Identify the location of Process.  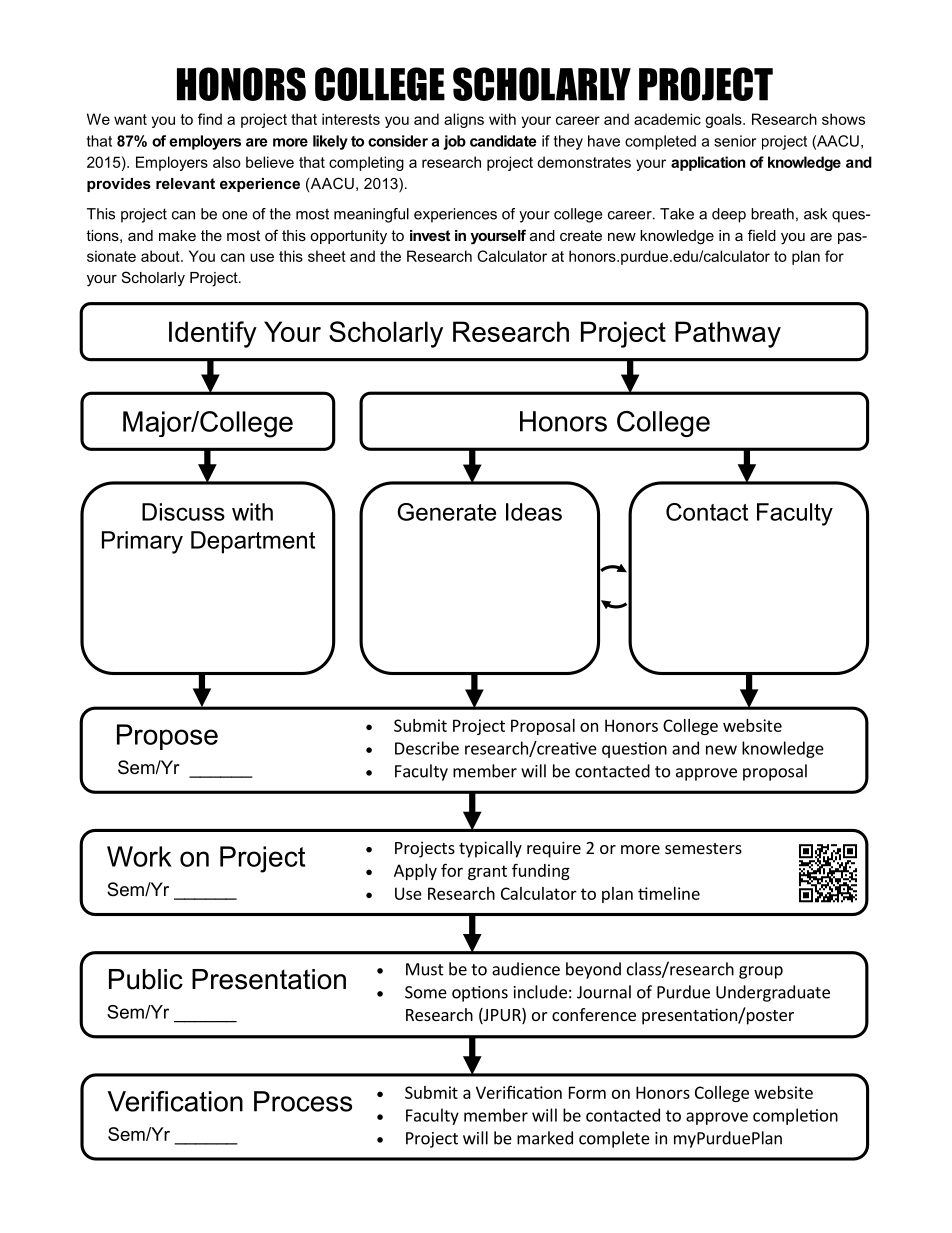
(303, 1101).
